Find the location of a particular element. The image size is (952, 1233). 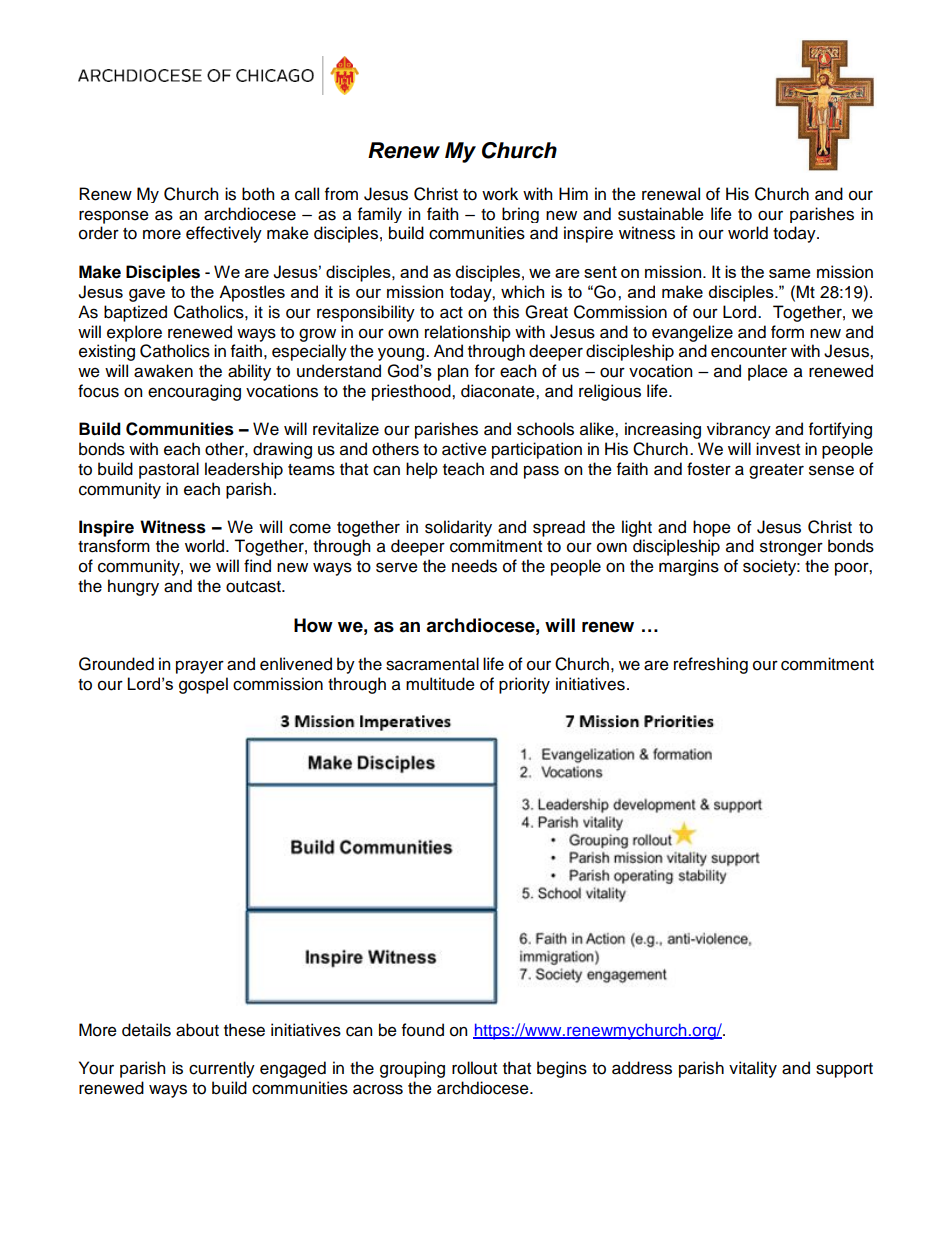

currently is located at coordinates (222, 1069).
